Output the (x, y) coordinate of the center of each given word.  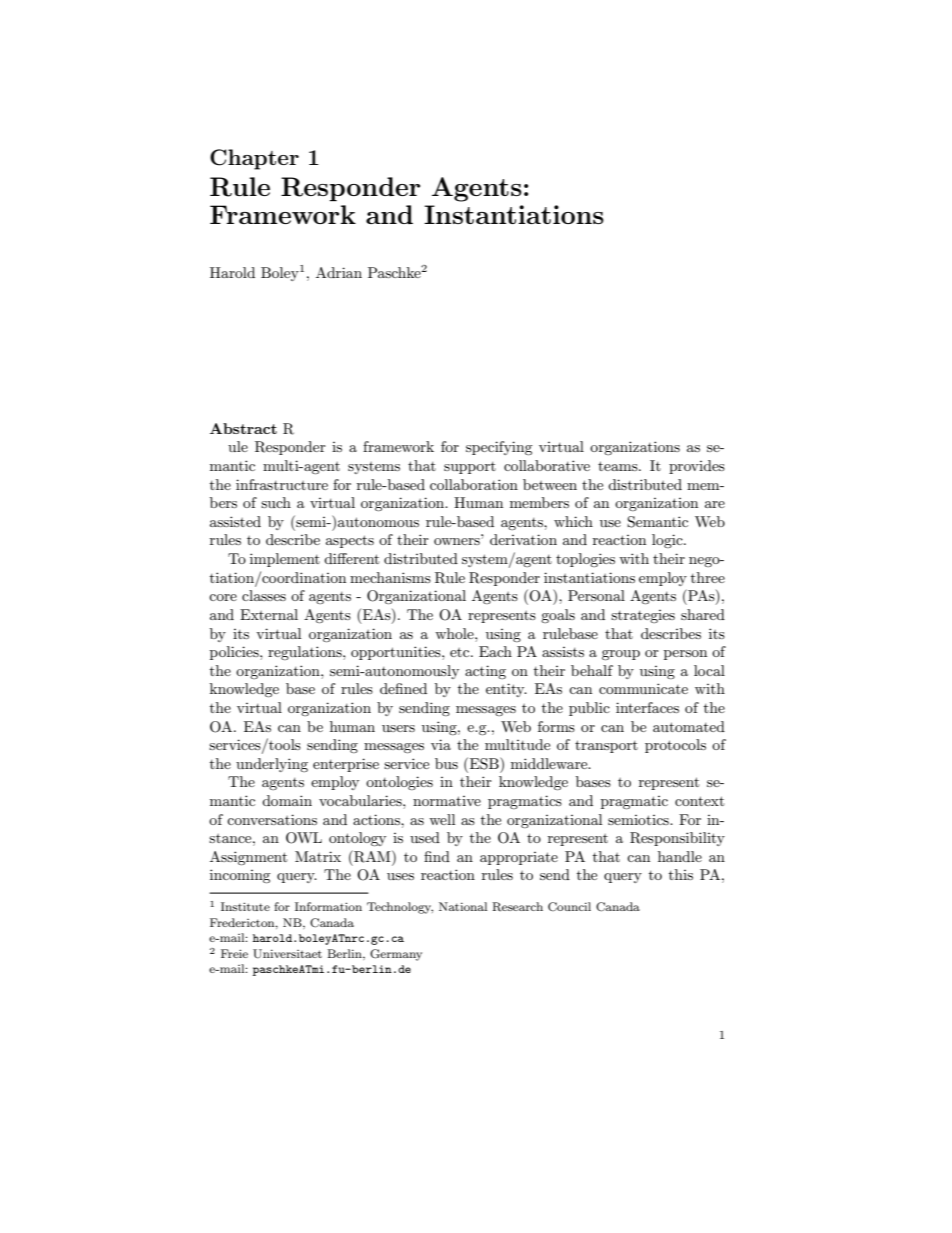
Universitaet (287, 954)
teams (619, 466)
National (463, 906)
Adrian (339, 272)
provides (697, 467)
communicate (643, 688)
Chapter (254, 159)
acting (485, 672)
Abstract (243, 428)
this (681, 874)
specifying (499, 448)
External (269, 614)
